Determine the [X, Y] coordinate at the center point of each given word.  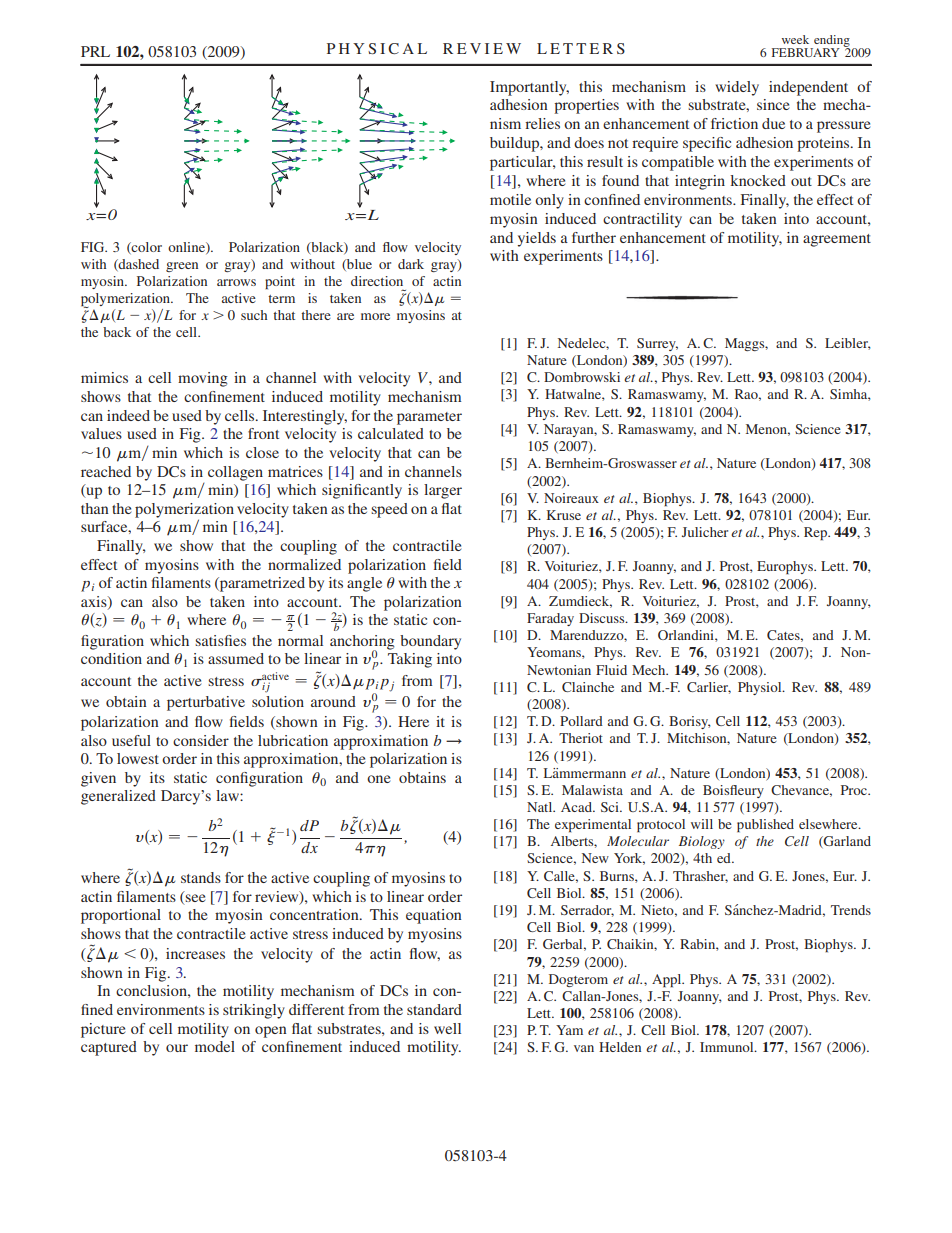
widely [737, 88]
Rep [817, 534]
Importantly [529, 88]
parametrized [261, 584]
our [177, 1048]
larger [443, 491]
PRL [95, 51]
